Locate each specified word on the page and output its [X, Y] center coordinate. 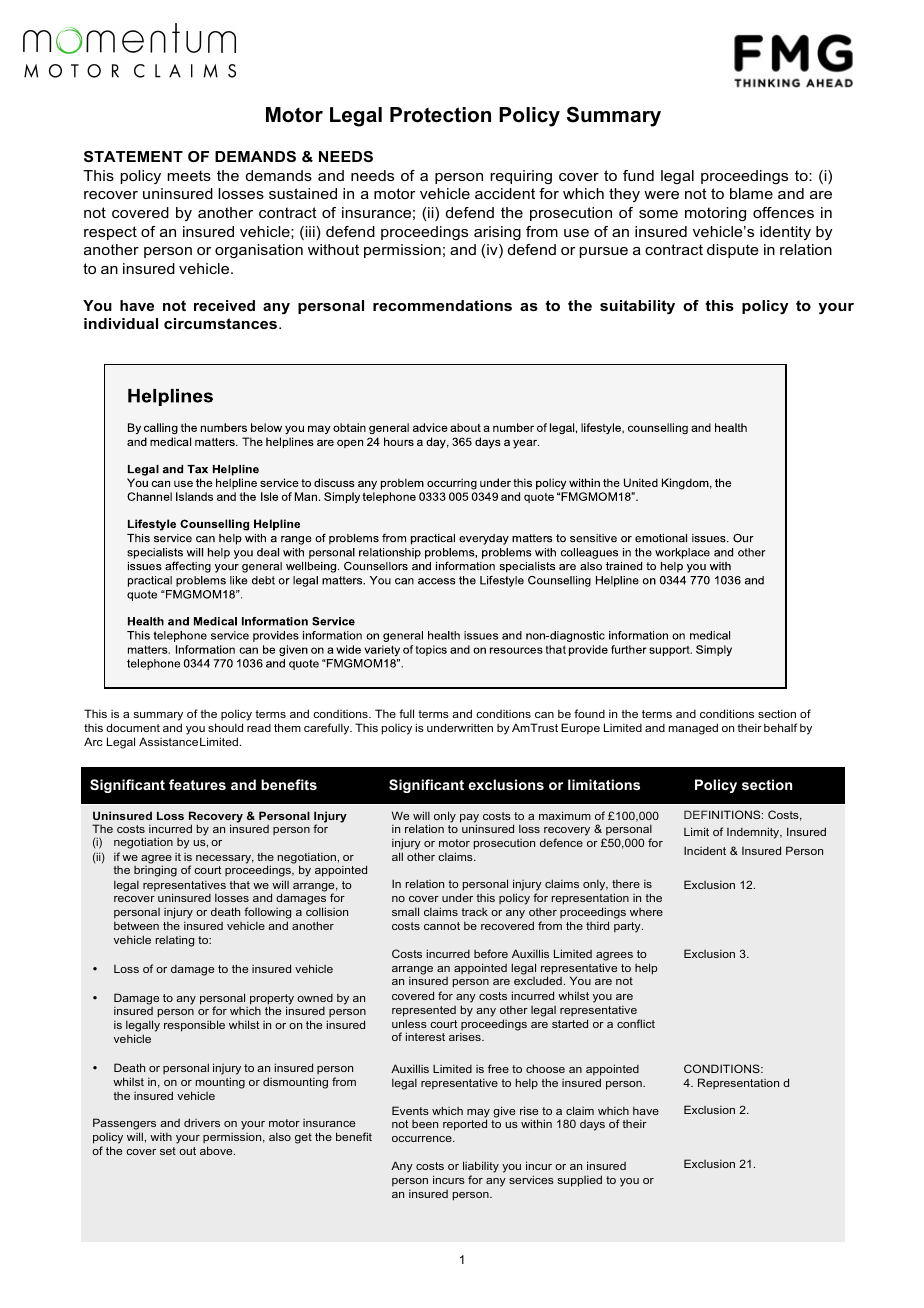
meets [189, 175]
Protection [440, 115]
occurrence [423, 1139]
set [168, 1151]
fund [638, 175]
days [592, 1125]
